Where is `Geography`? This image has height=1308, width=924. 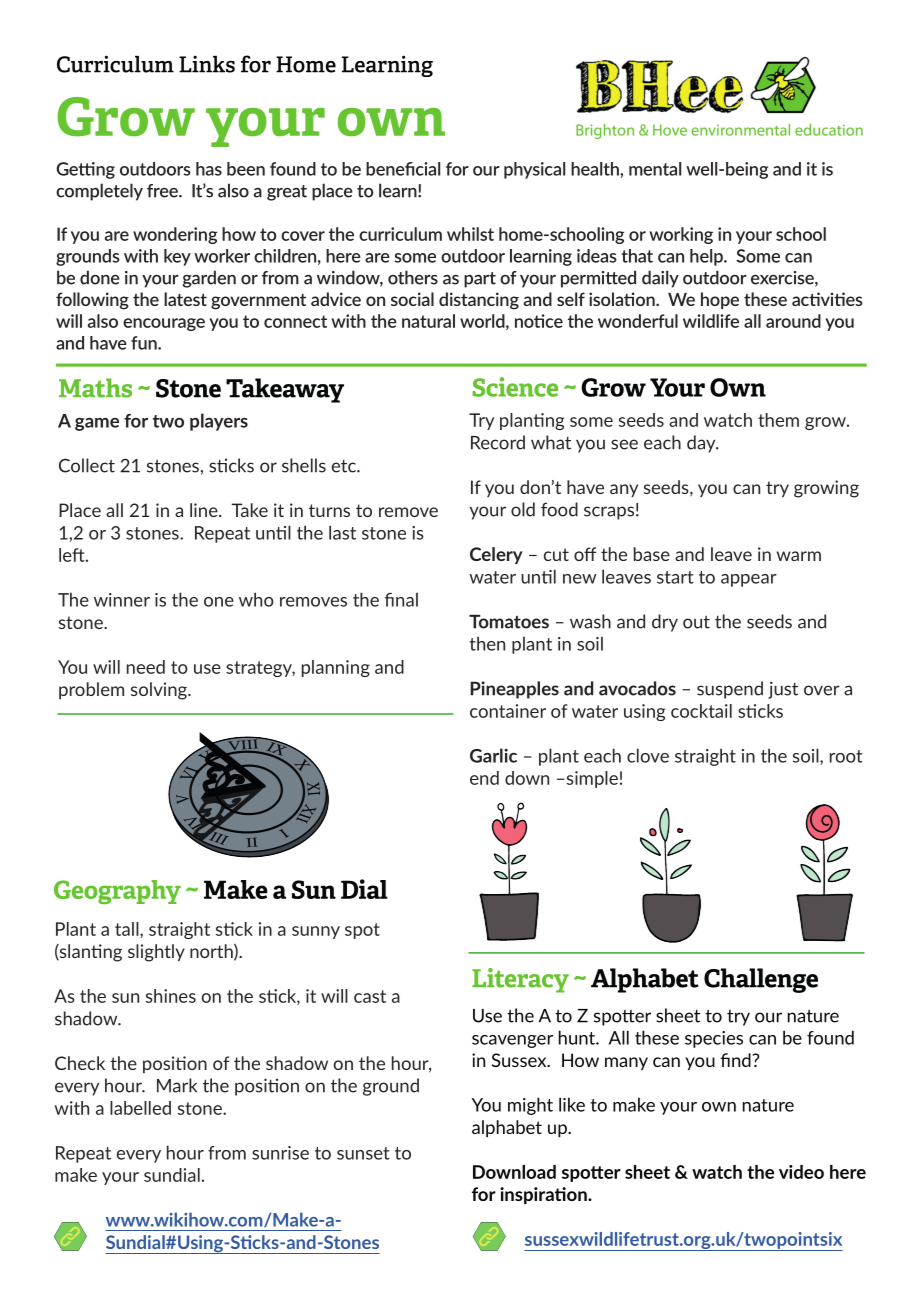
Geography is located at coordinates (117, 892).
